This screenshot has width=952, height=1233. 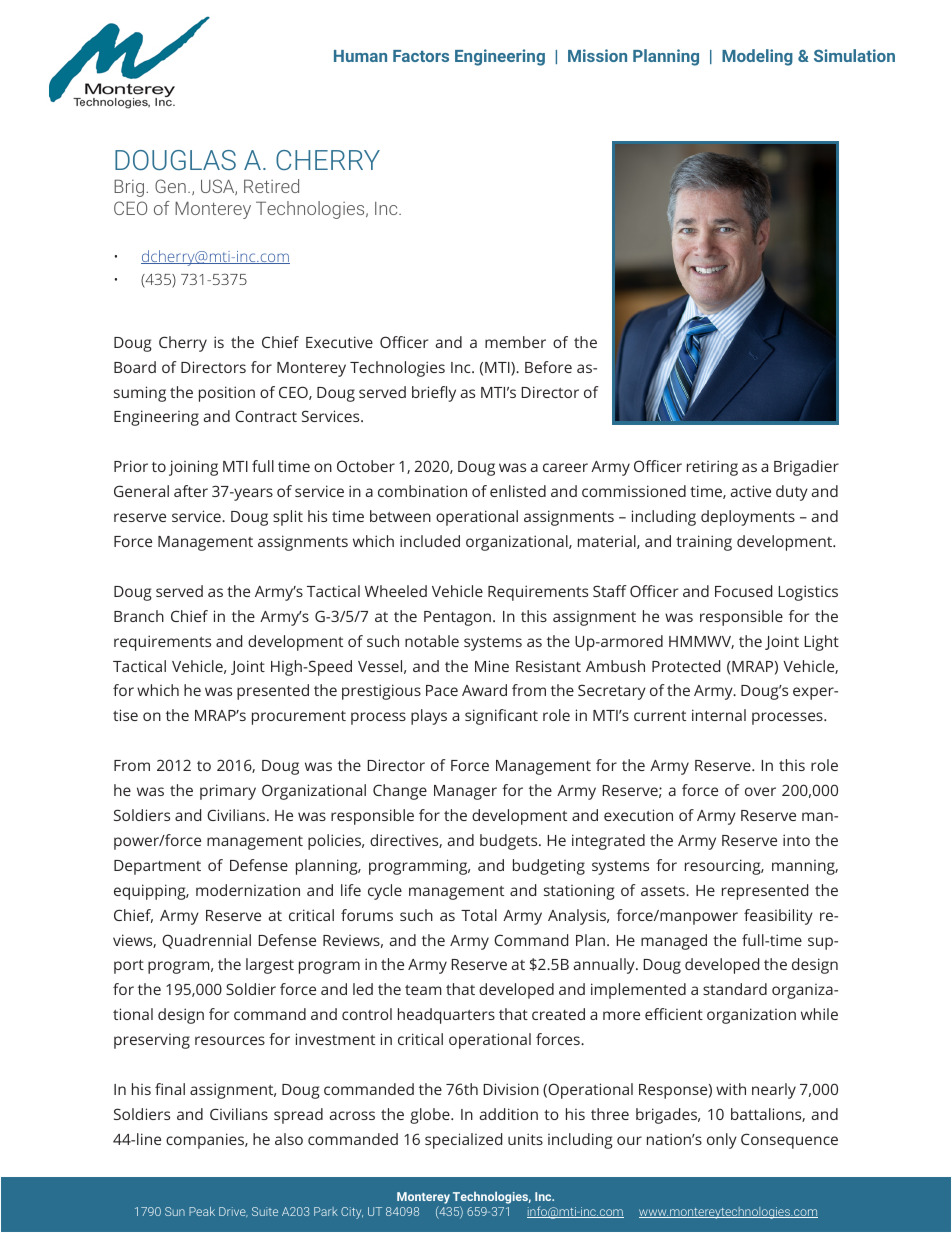 I want to click on position, so click(x=227, y=394).
